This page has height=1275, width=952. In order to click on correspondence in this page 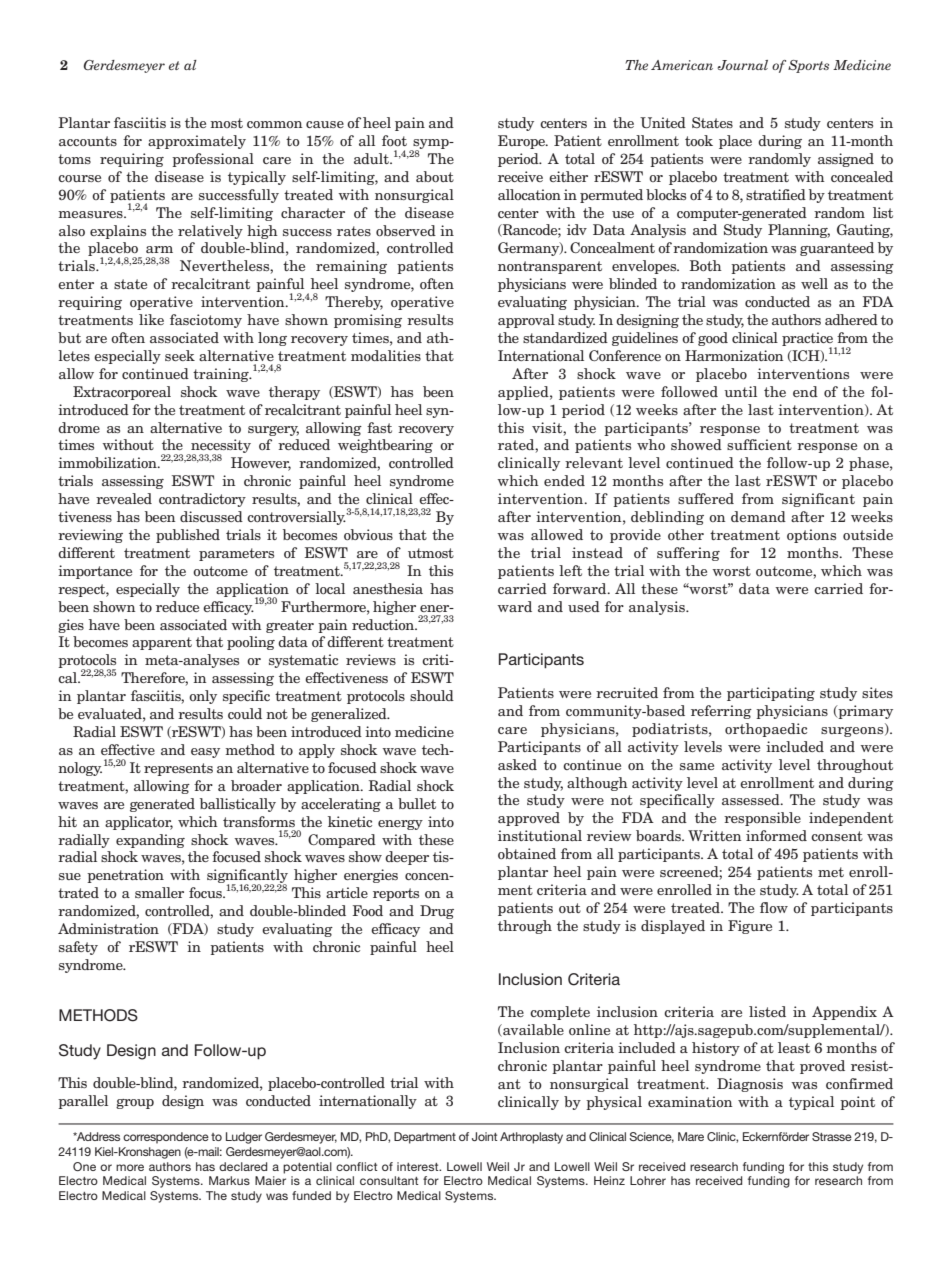, I will do `click(166, 1138)`.
